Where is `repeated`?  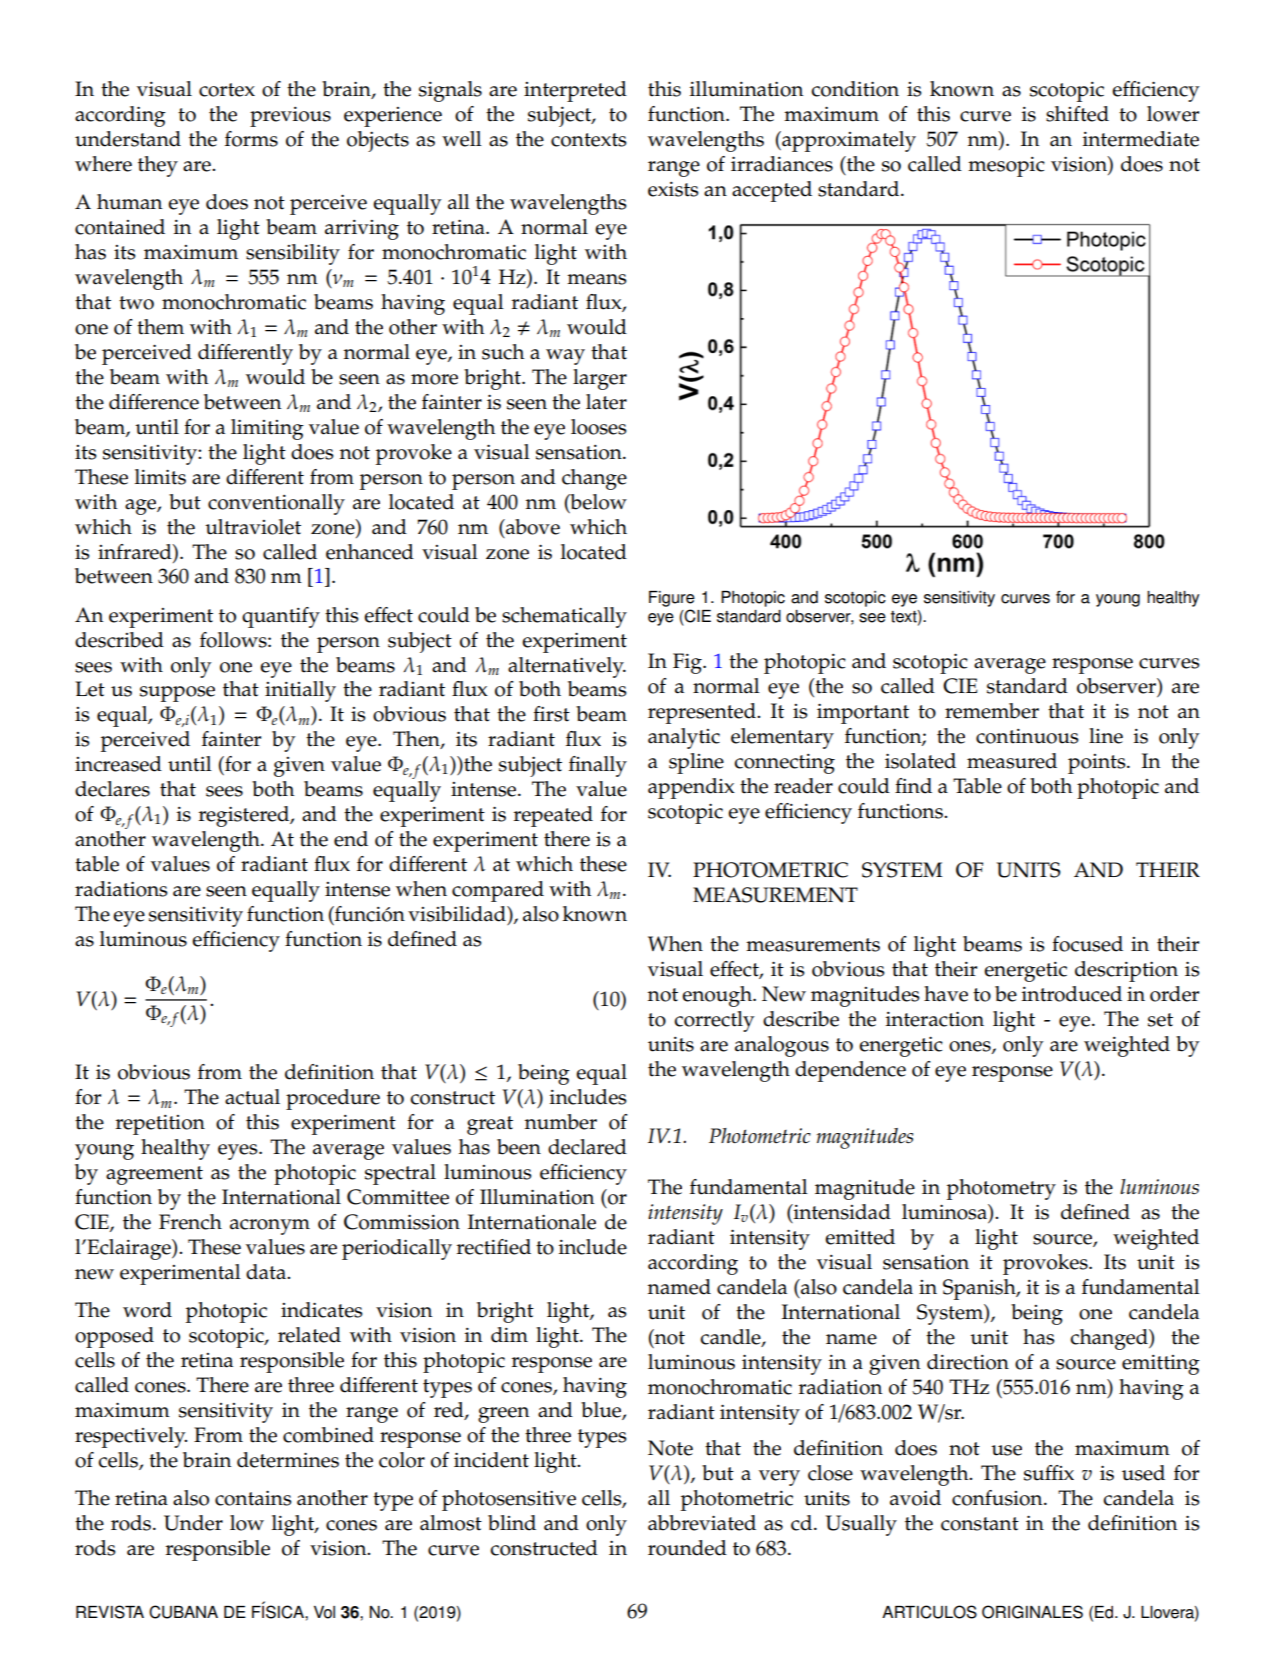
repeated is located at coordinates (553, 816).
